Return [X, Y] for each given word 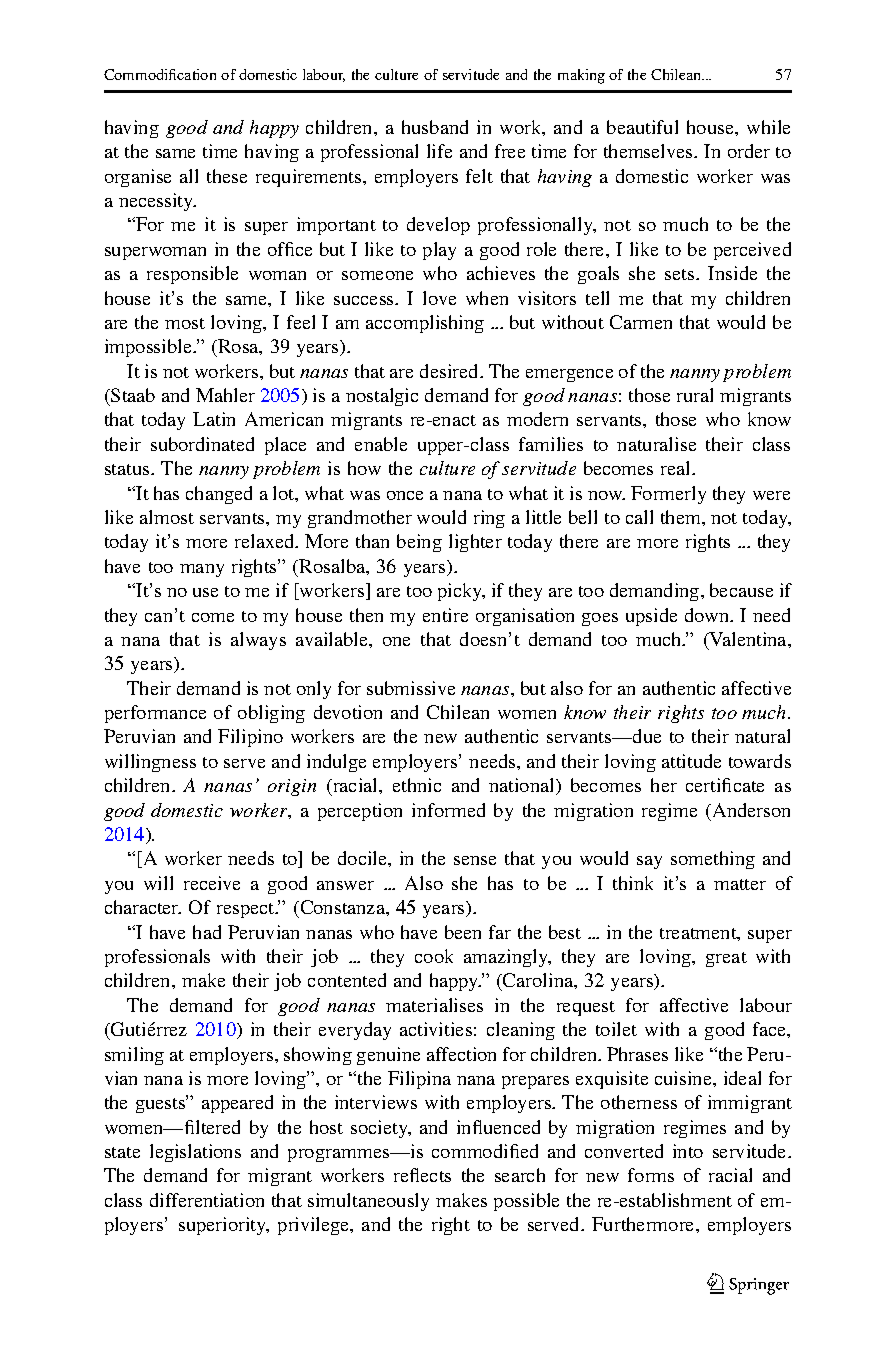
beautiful [642, 127]
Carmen [641, 322]
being [419, 543]
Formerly [668, 495]
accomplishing [425, 324]
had [207, 932]
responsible [192, 275]
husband [435, 127]
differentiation [207, 1200]
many [202, 570]
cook [434, 956]
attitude [691, 761]
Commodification [160, 74]
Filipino [250, 738]
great [726, 959]
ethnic [417, 785]
